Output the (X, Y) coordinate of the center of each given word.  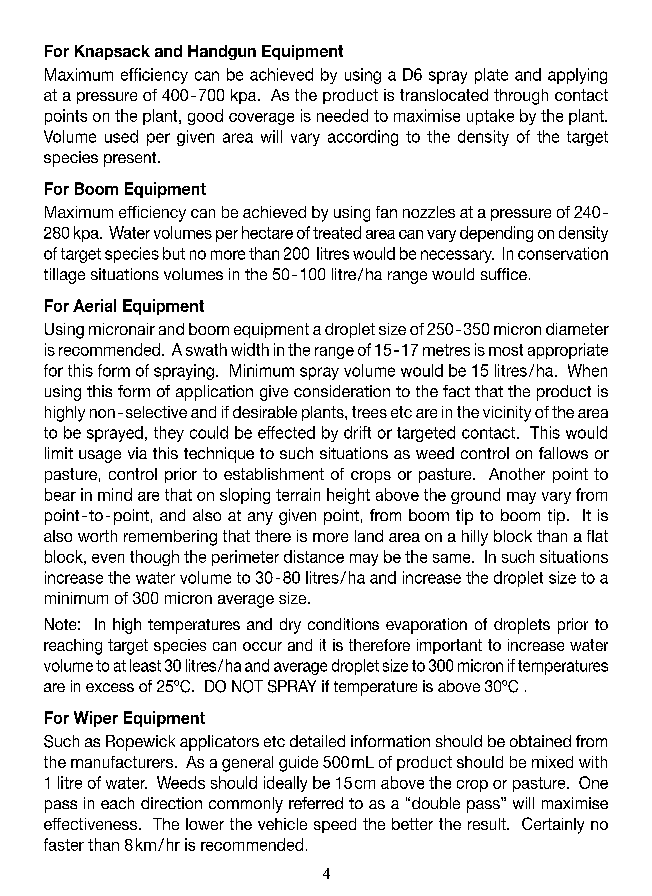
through (521, 97)
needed (342, 115)
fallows (563, 453)
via (137, 453)
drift (357, 432)
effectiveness (90, 824)
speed (335, 825)
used (121, 136)
